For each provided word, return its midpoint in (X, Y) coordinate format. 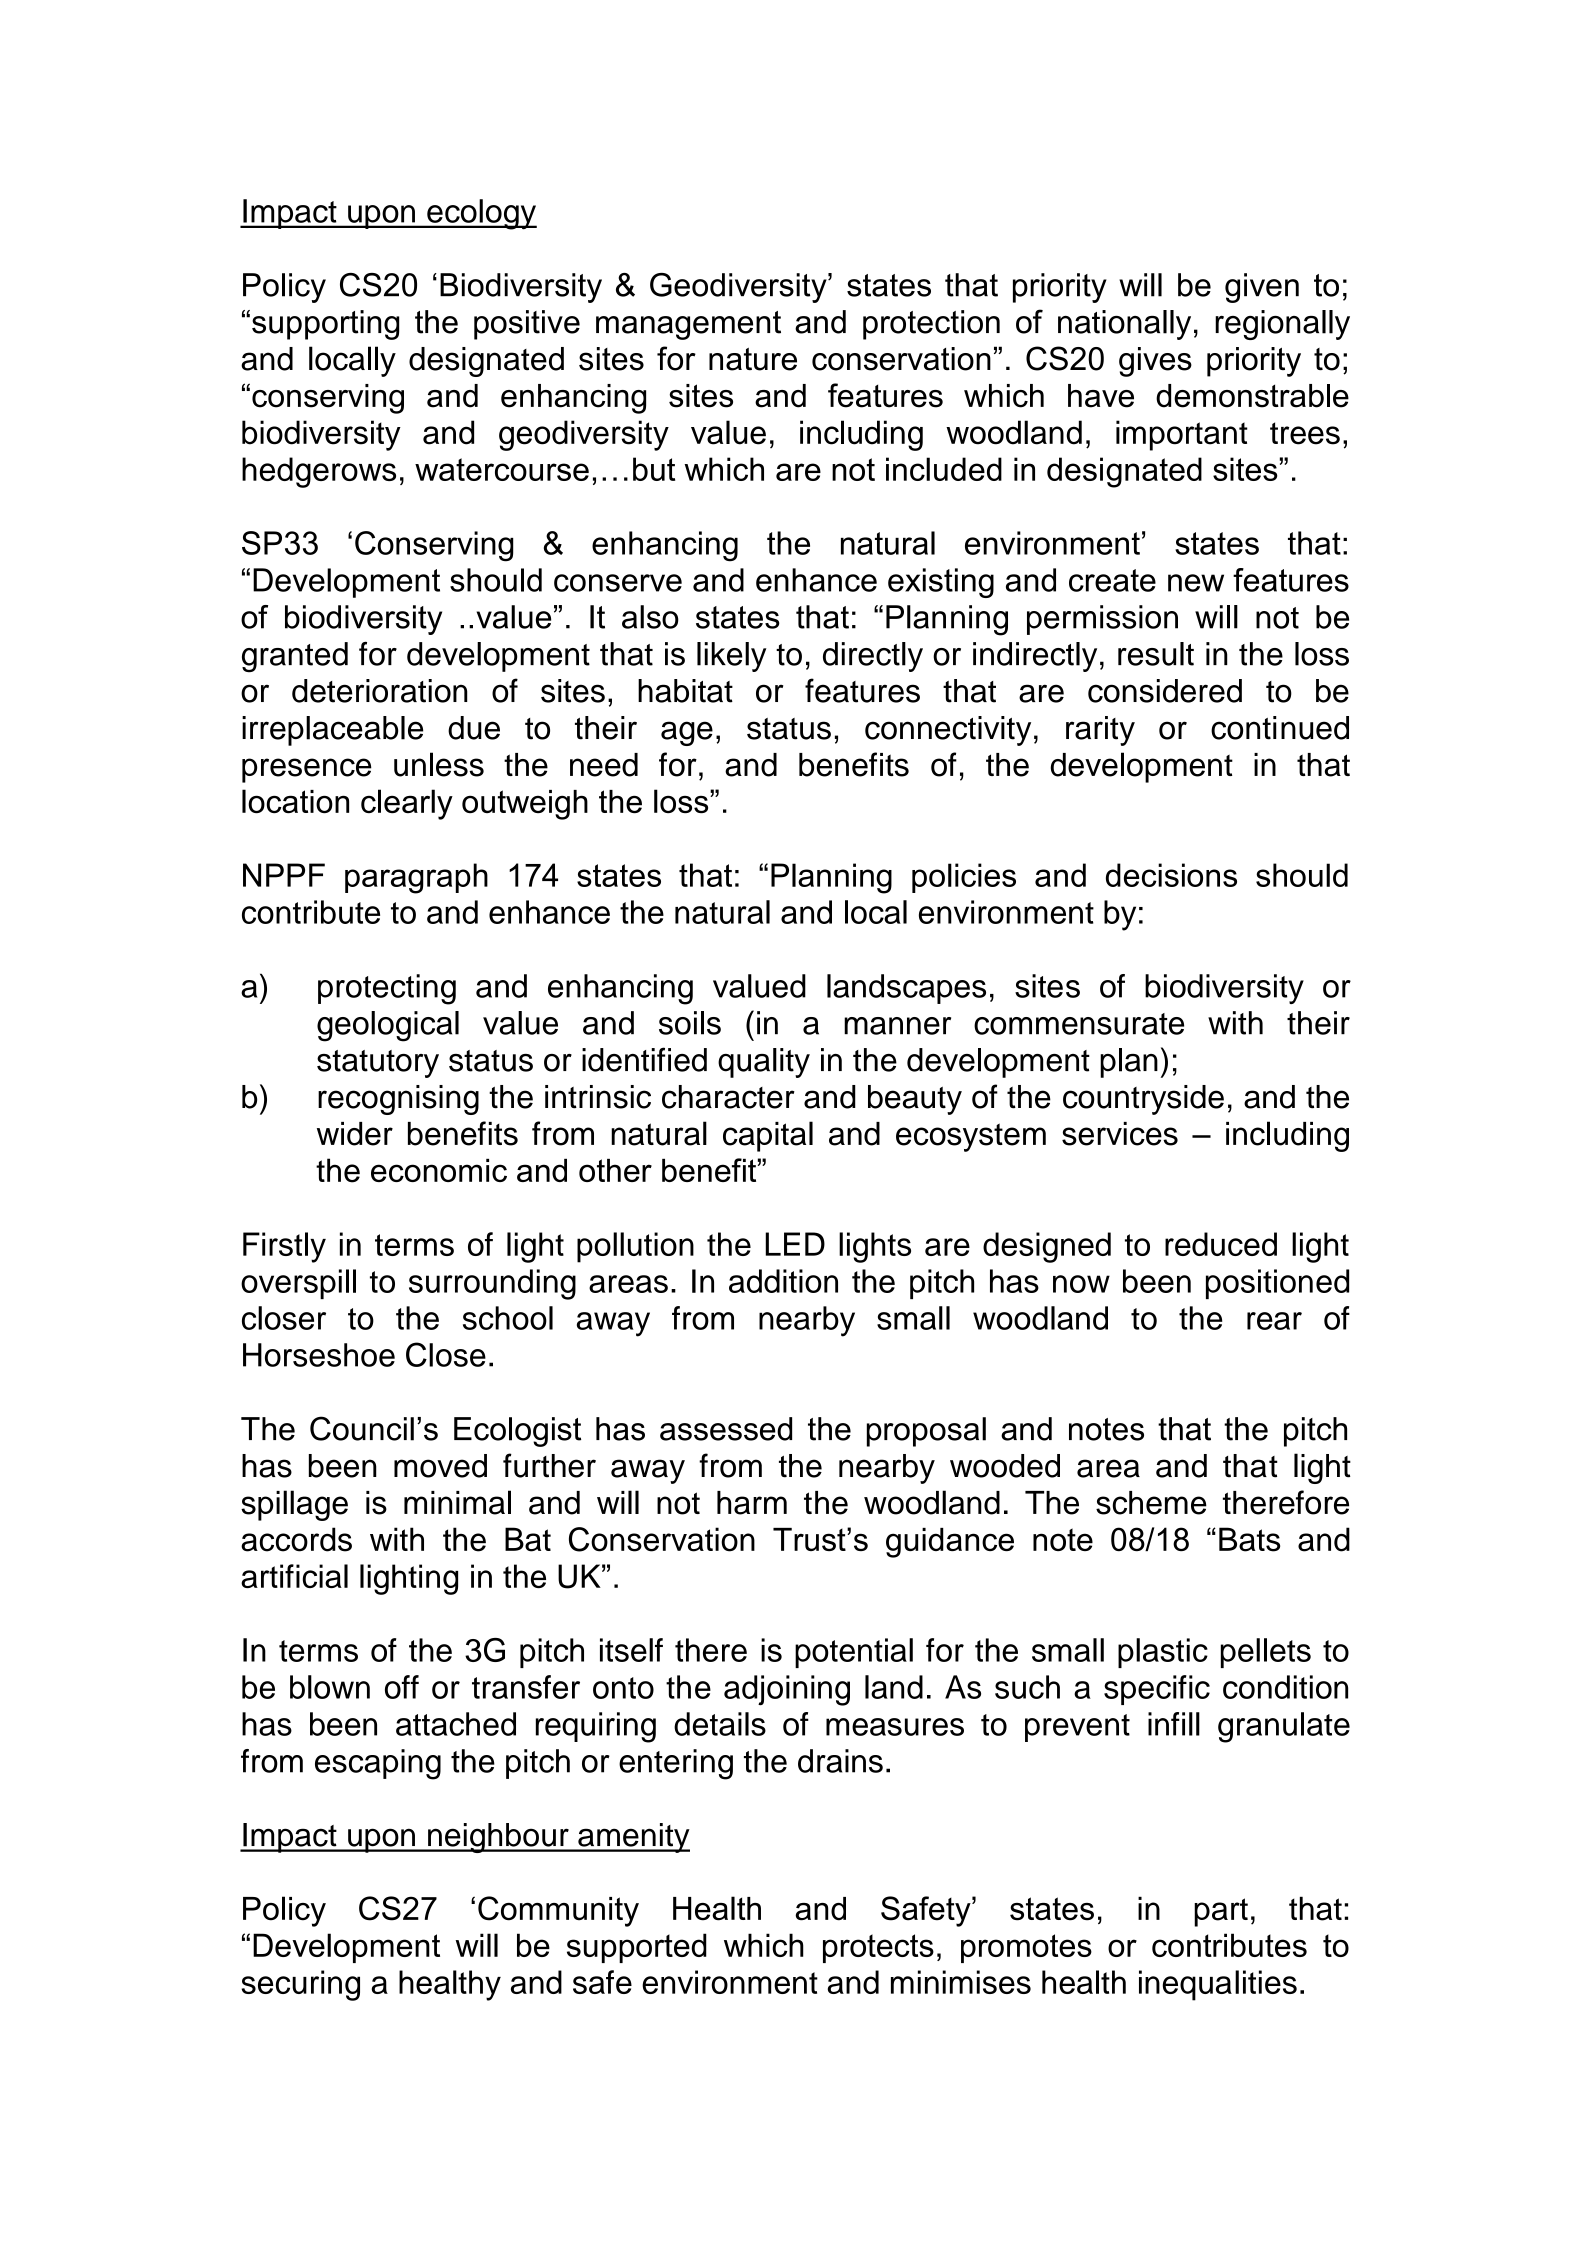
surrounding (492, 1284)
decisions (1171, 875)
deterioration (380, 691)
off (402, 1687)
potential (854, 1653)
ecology (481, 214)
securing (300, 1985)
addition (783, 1281)
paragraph (416, 878)
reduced (1221, 1244)
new (1196, 583)
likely (731, 657)
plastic (1163, 1653)
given (1262, 288)
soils (690, 1023)
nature (753, 359)
